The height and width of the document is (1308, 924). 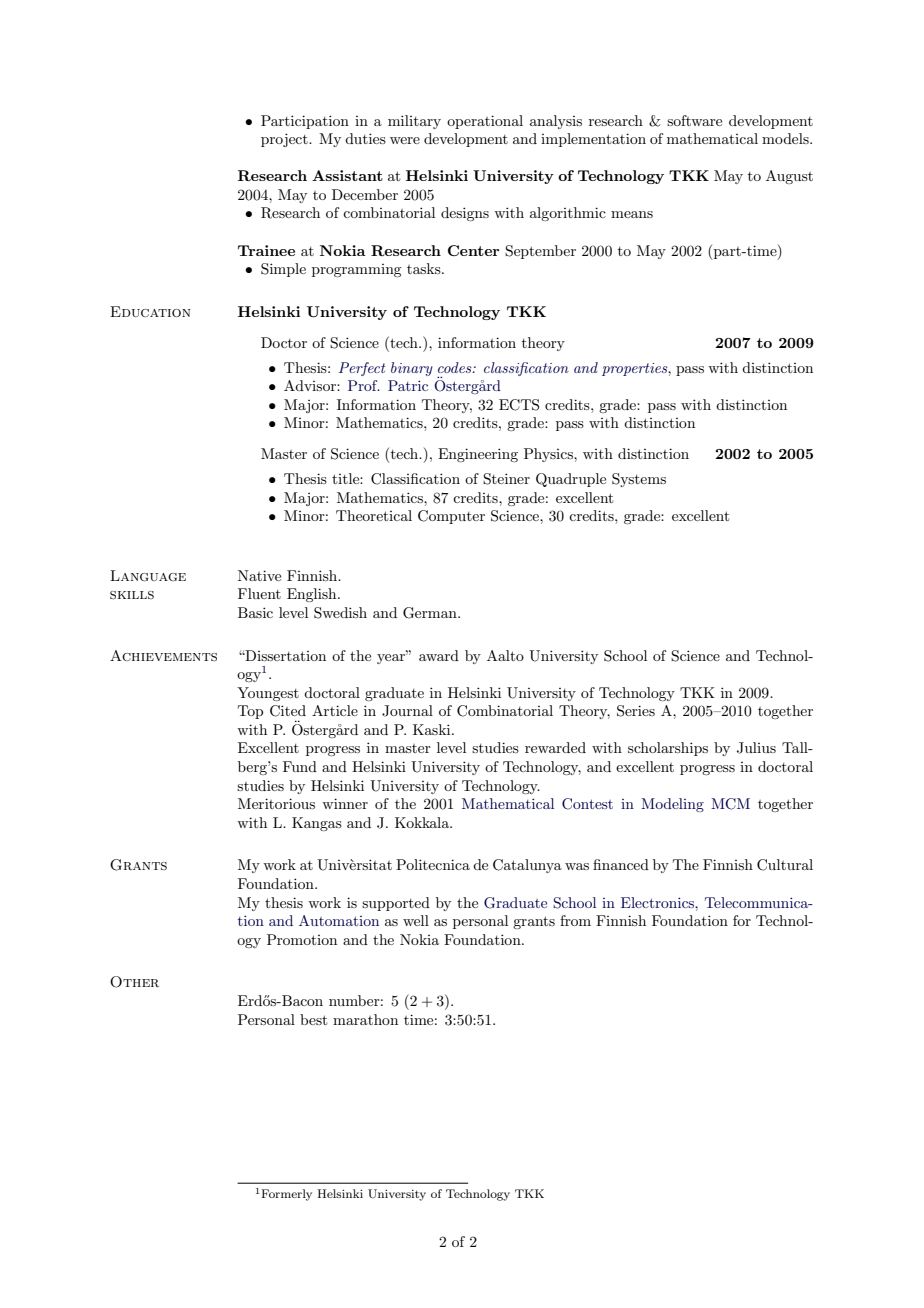 What do you see at coordinates (694, 120) in the document?
I see `software` at bounding box center [694, 120].
